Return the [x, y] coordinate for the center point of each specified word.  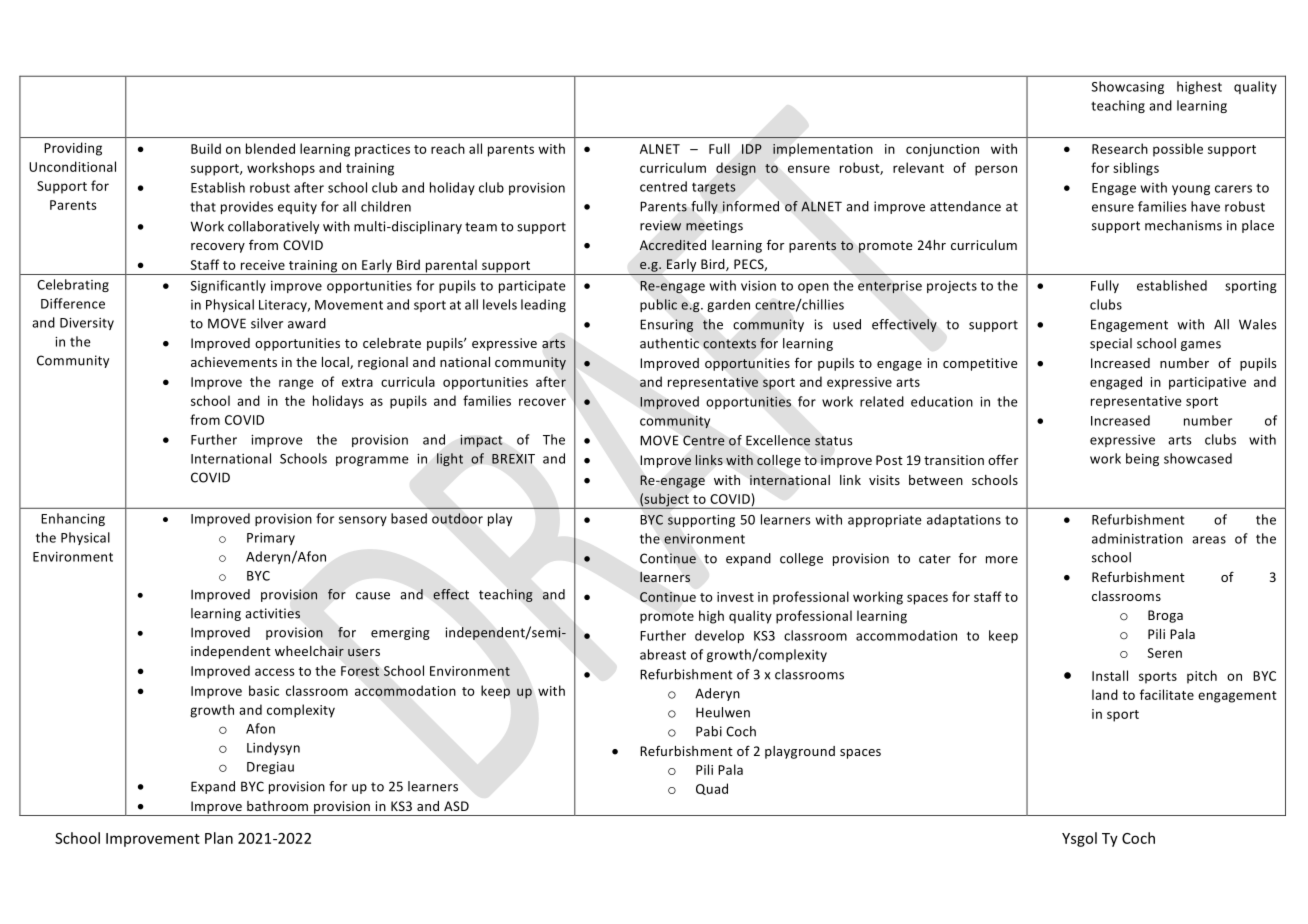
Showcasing [1128, 87]
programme [372, 461]
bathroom [277, 806]
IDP [752, 149]
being [1142, 459]
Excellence [778, 440]
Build [206, 148]
